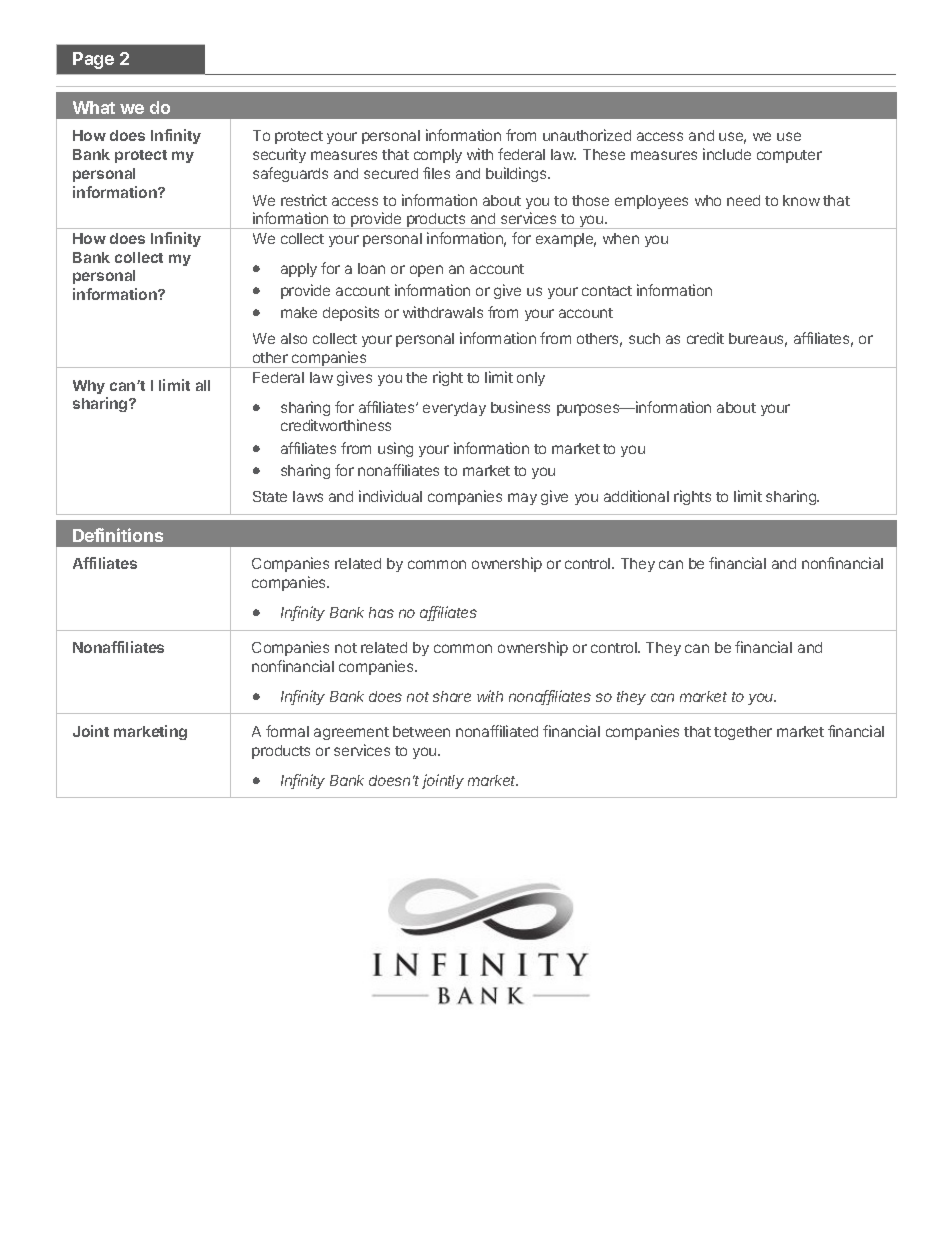  Describe the element at coordinates (708, 200) in the screenshot. I see `who` at that location.
